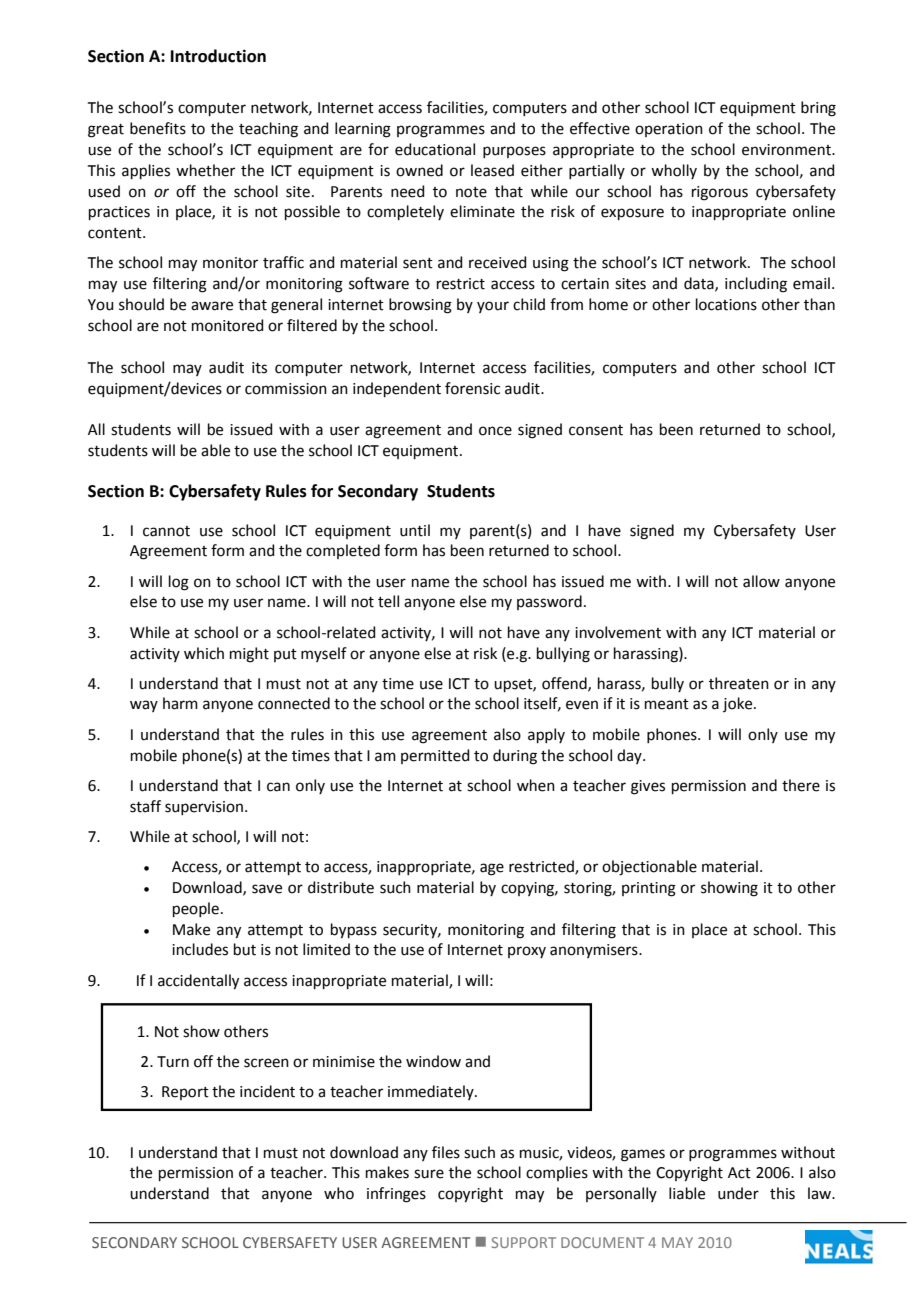 The image size is (924, 1308). I want to click on tell, so click(388, 601).
